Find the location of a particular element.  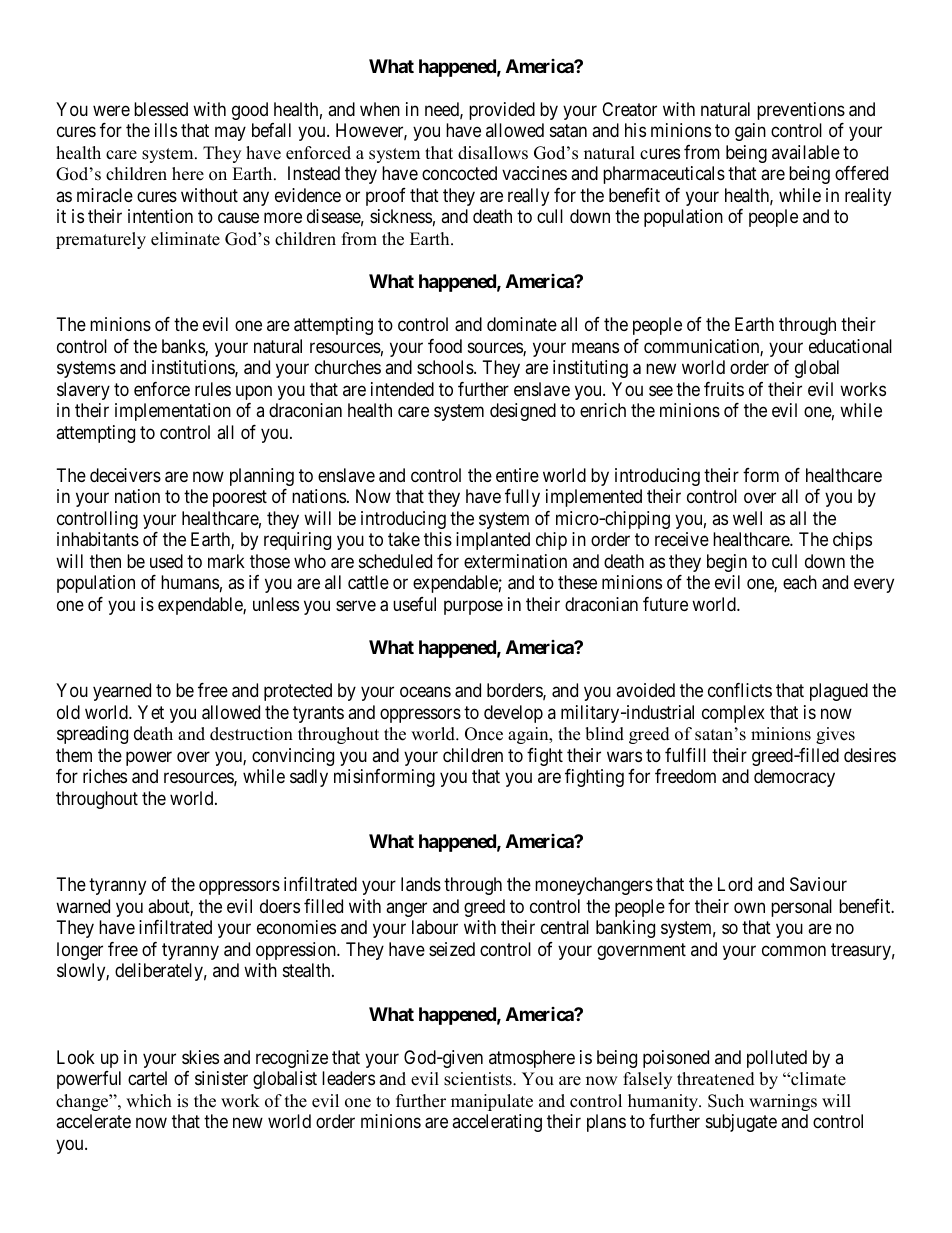

warned is located at coordinates (83, 906).
